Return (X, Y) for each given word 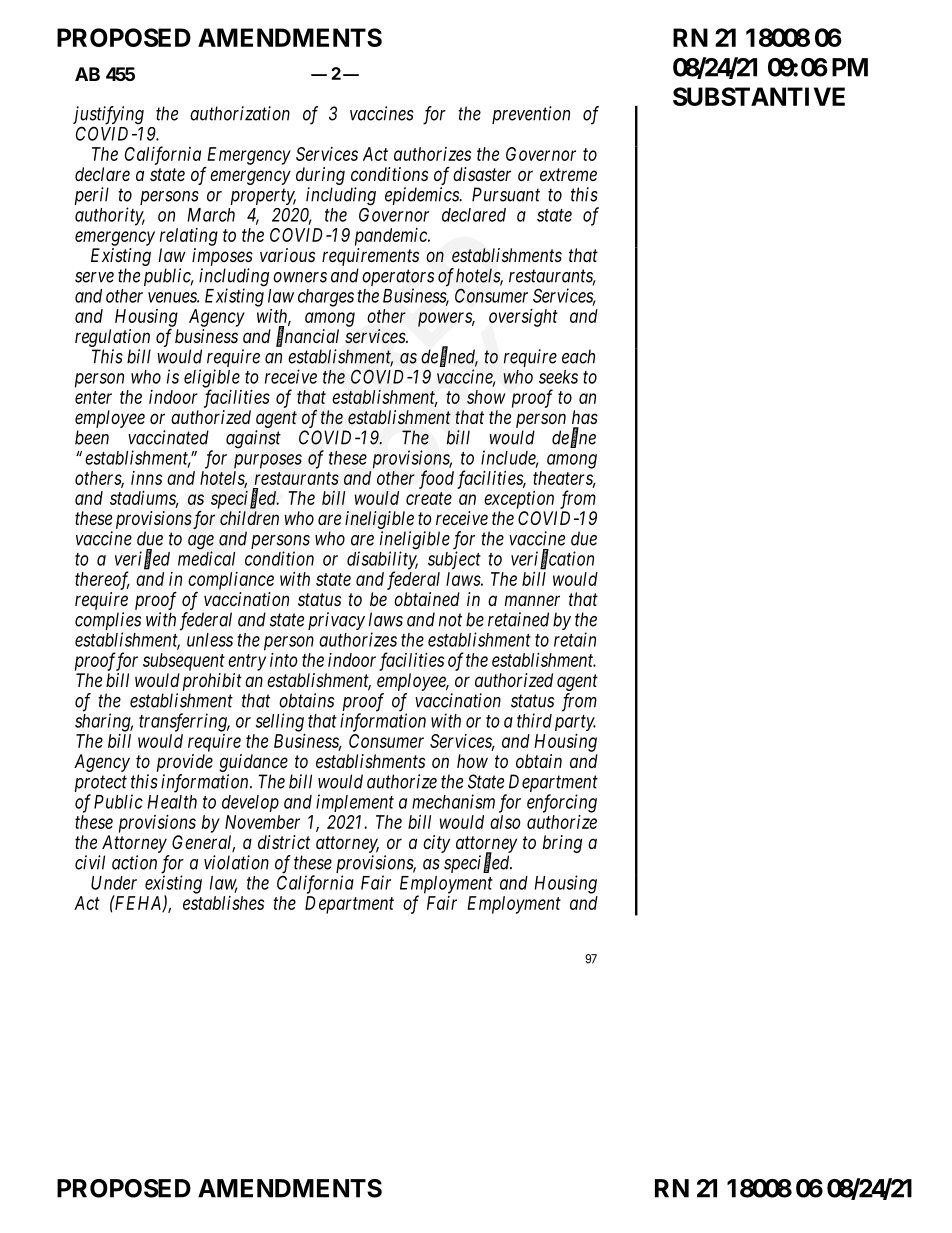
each (578, 356)
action (134, 862)
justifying (108, 116)
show (486, 397)
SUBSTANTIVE (759, 96)
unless (210, 640)
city (436, 844)
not (450, 620)
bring (562, 844)
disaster (482, 174)
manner (532, 600)
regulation (112, 338)
